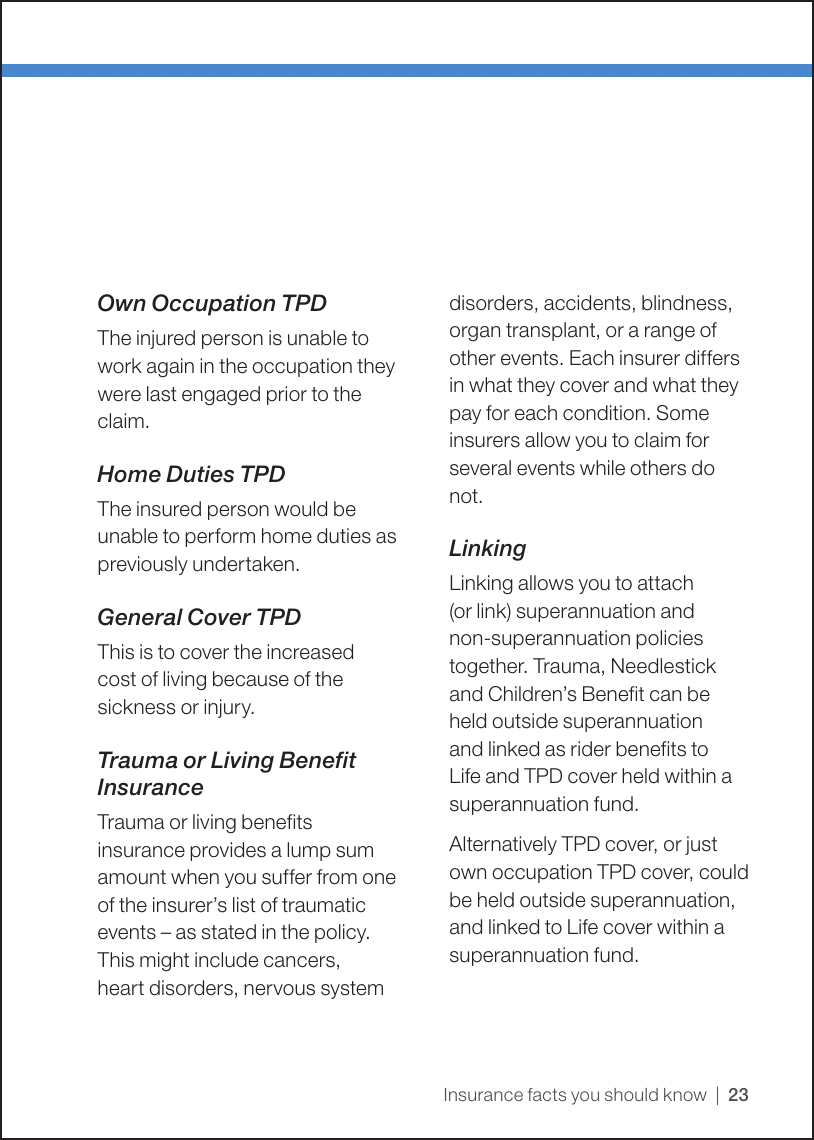 The image size is (814, 1140). What do you see at coordinates (121, 988) in the document?
I see `heart` at bounding box center [121, 988].
